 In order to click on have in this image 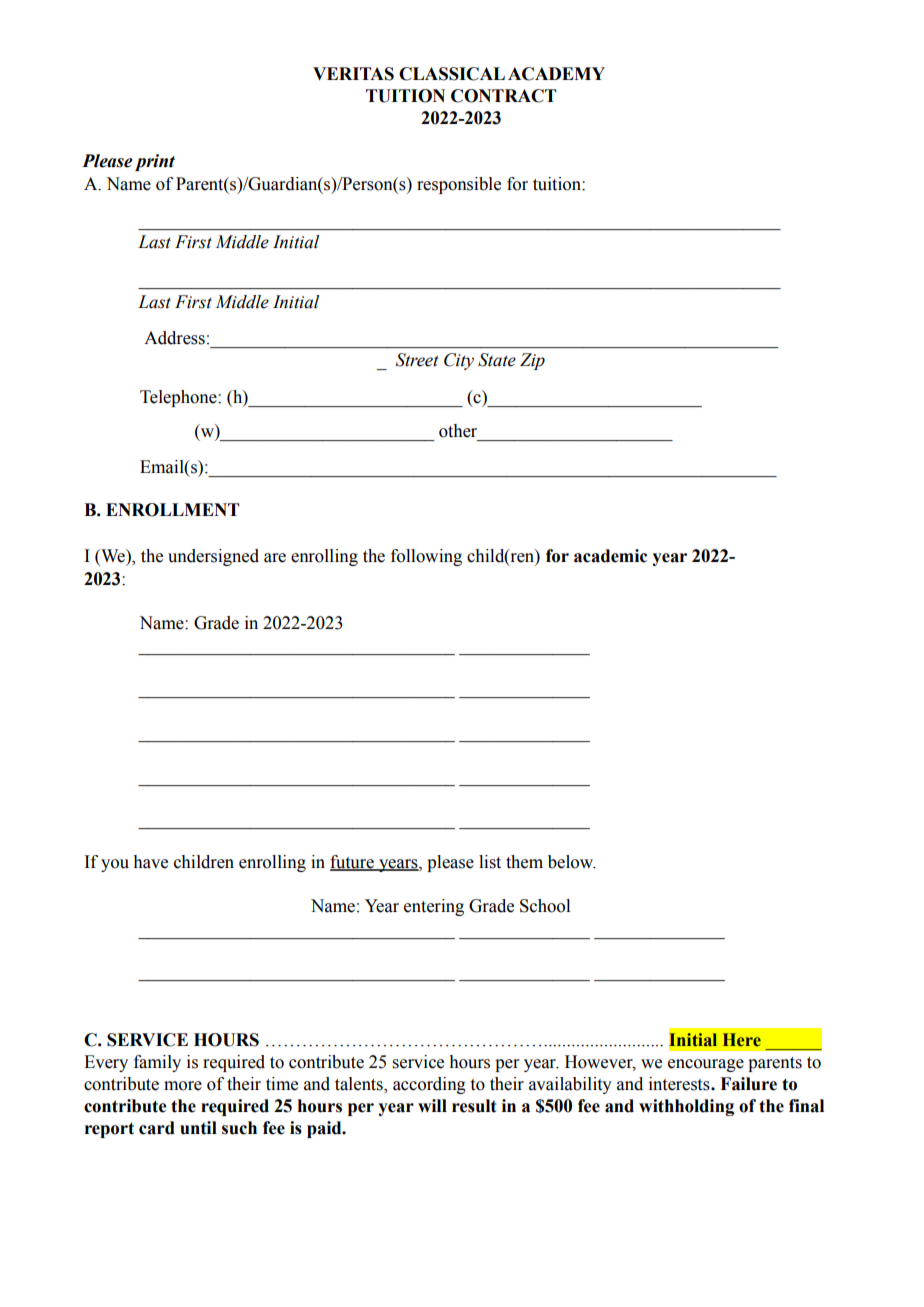, I will do `click(151, 862)`.
